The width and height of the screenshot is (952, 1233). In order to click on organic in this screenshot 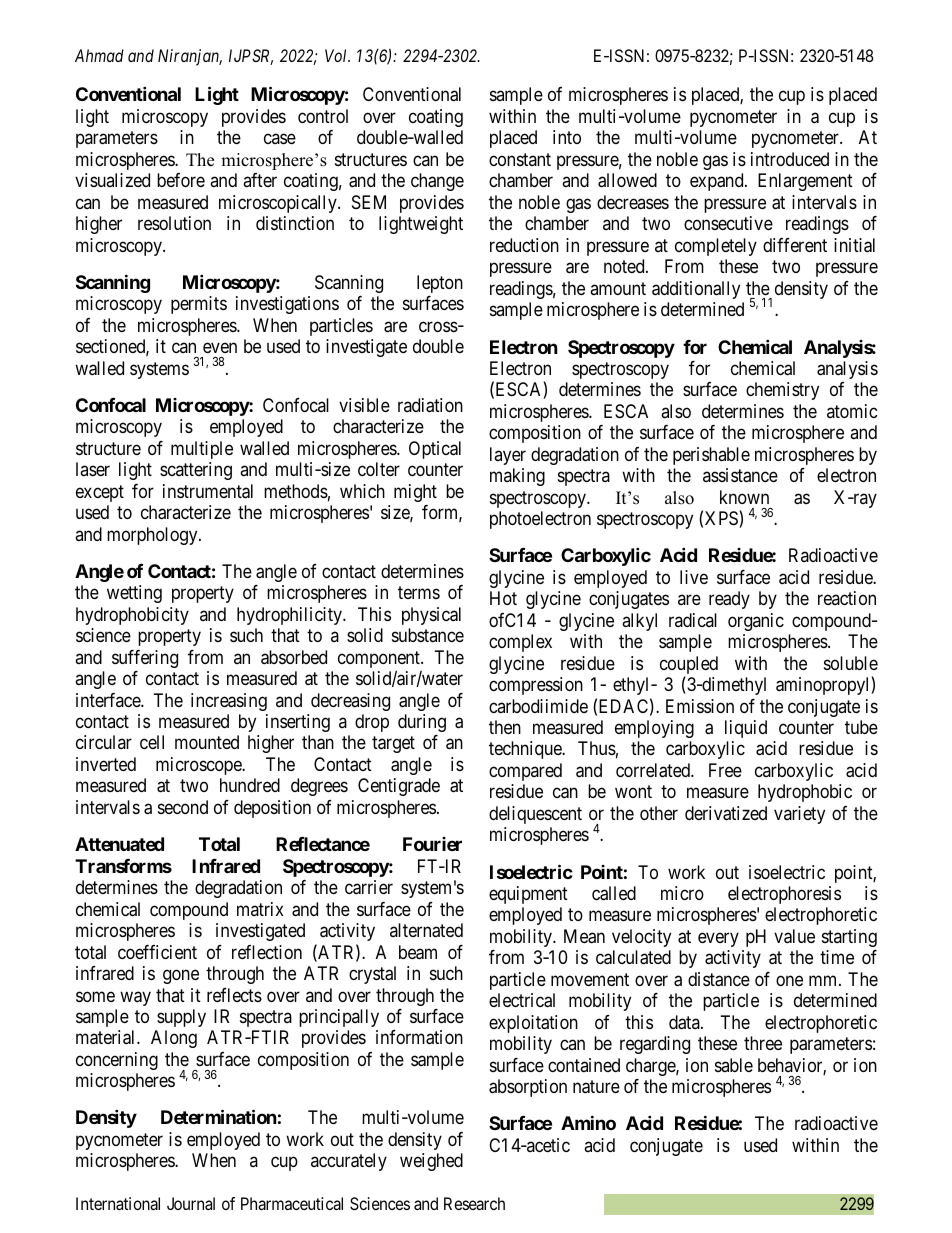, I will do `click(756, 622)`.
